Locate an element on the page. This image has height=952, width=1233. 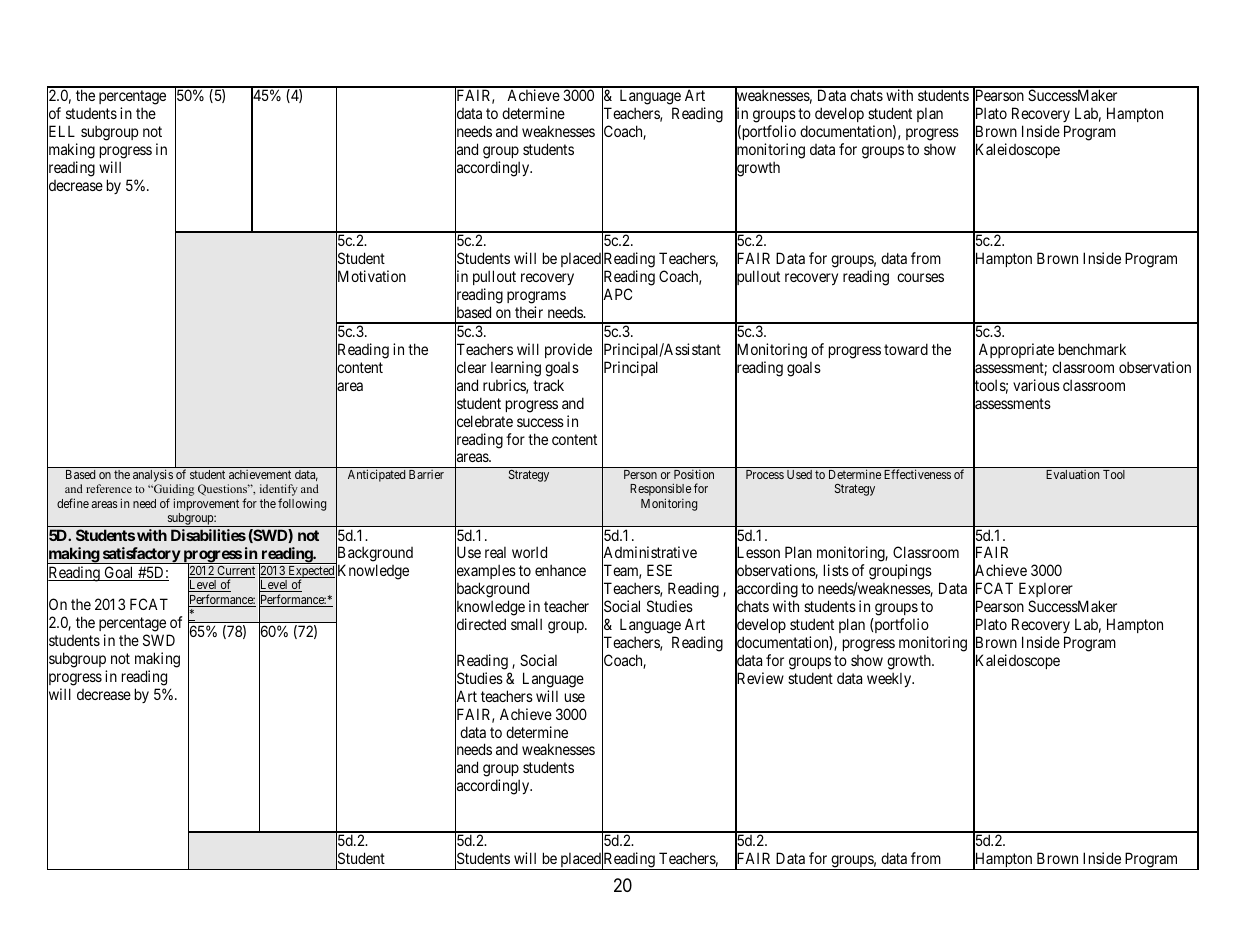
toward is located at coordinates (906, 349).
